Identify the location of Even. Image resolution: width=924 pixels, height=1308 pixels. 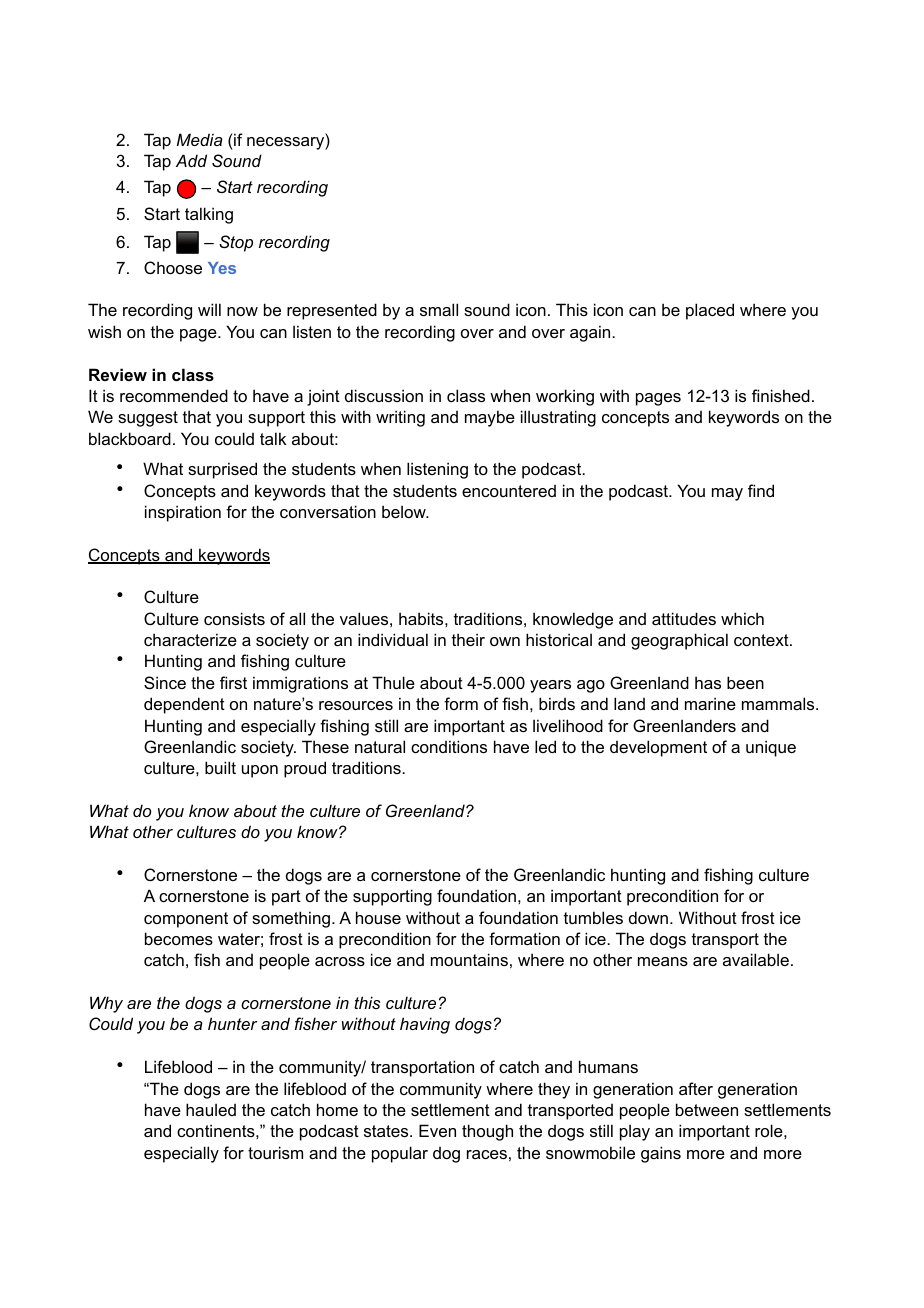
(437, 1130).
